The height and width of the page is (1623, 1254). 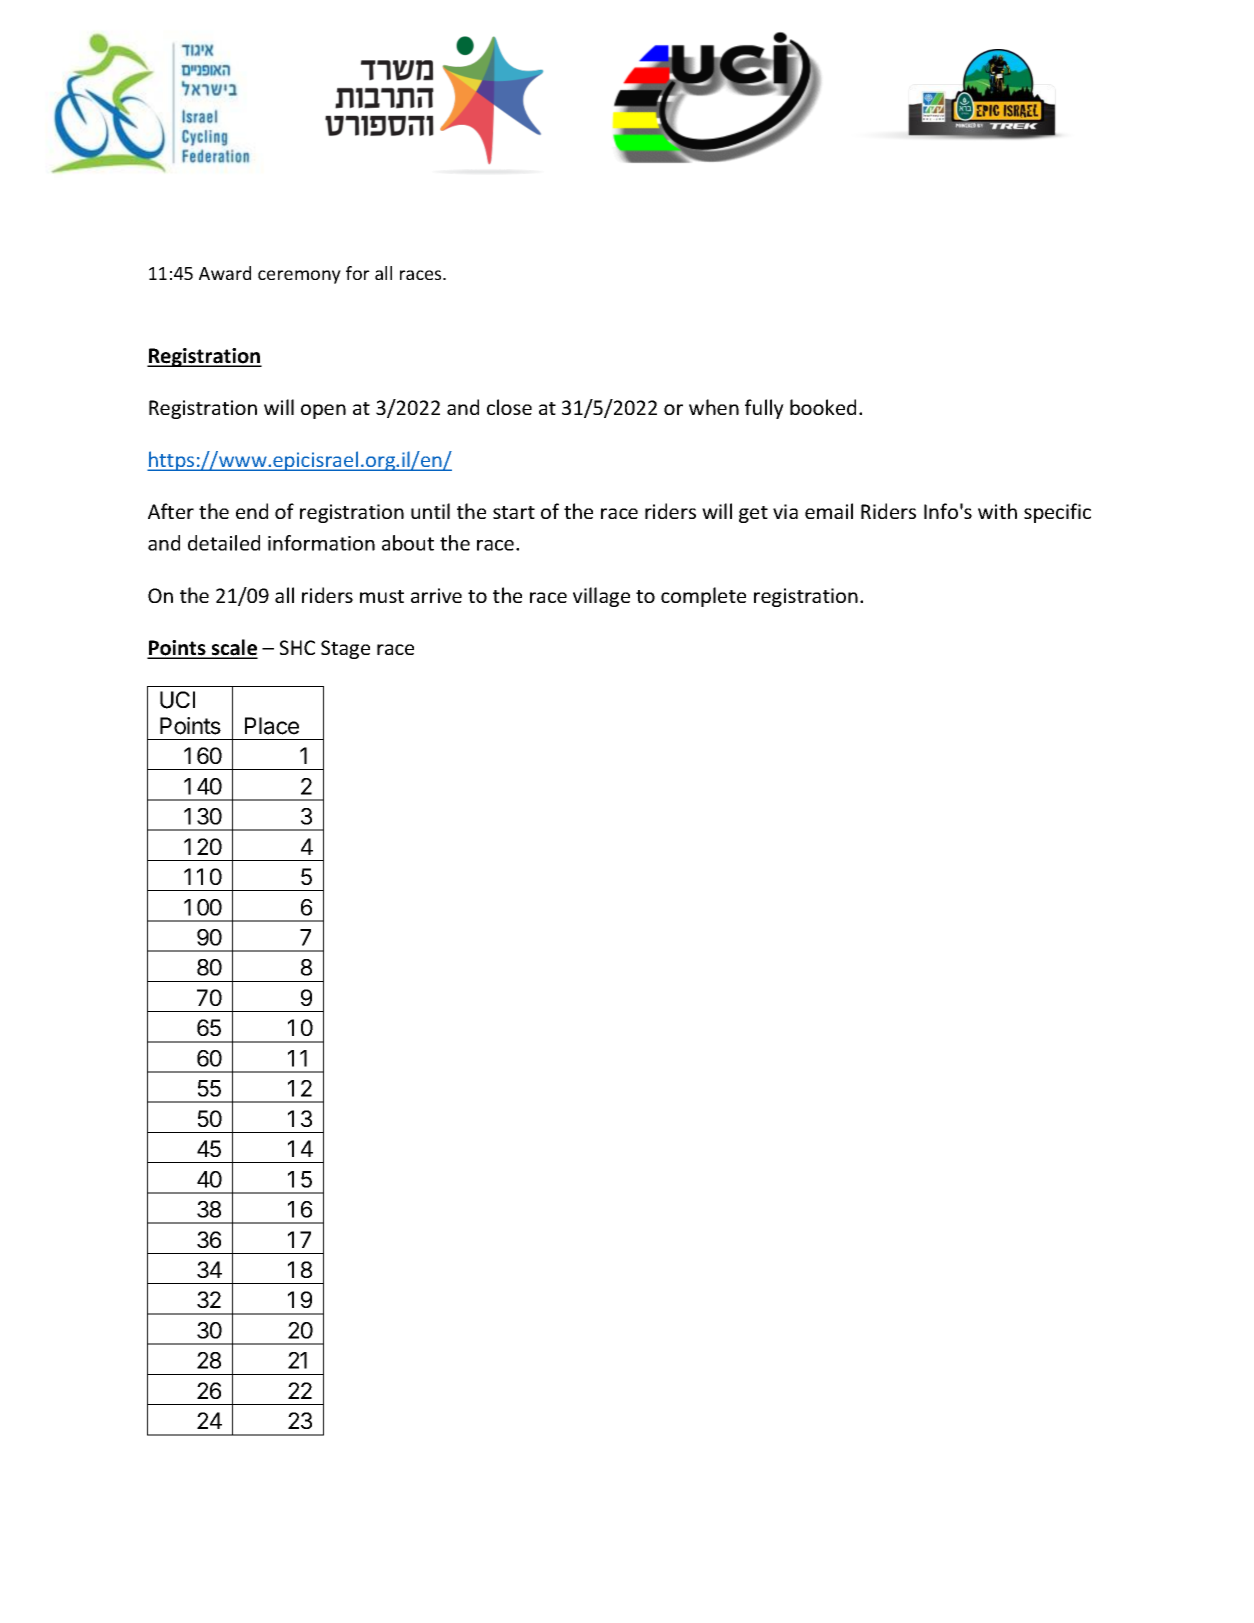 I want to click on ceremony, so click(x=299, y=277).
